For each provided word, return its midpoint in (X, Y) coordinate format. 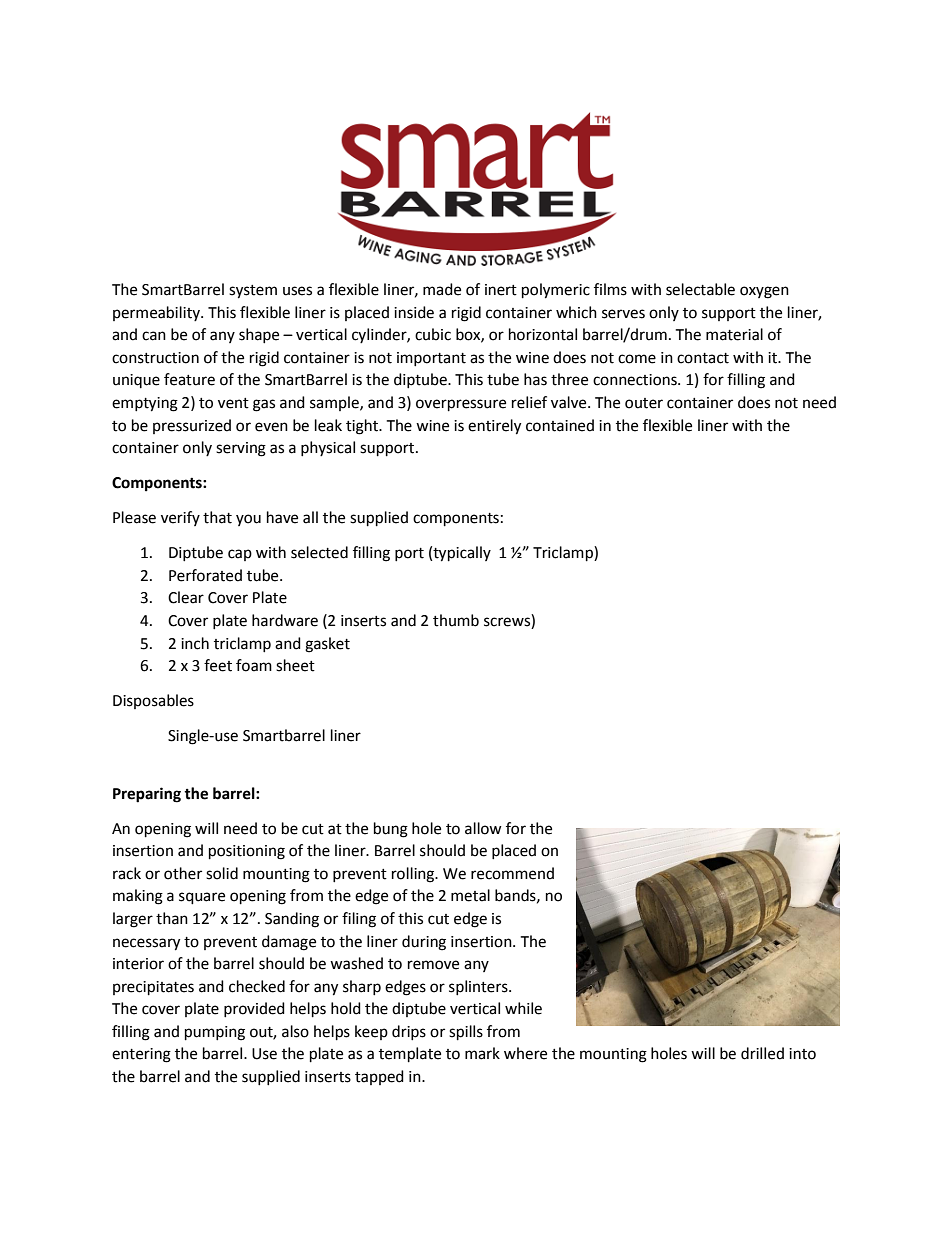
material (734, 334)
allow (483, 828)
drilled (762, 1053)
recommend (512, 873)
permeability (157, 313)
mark (482, 1053)
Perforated (205, 575)
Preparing (147, 795)
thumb (456, 620)
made (442, 289)
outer (644, 403)
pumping (215, 1033)
